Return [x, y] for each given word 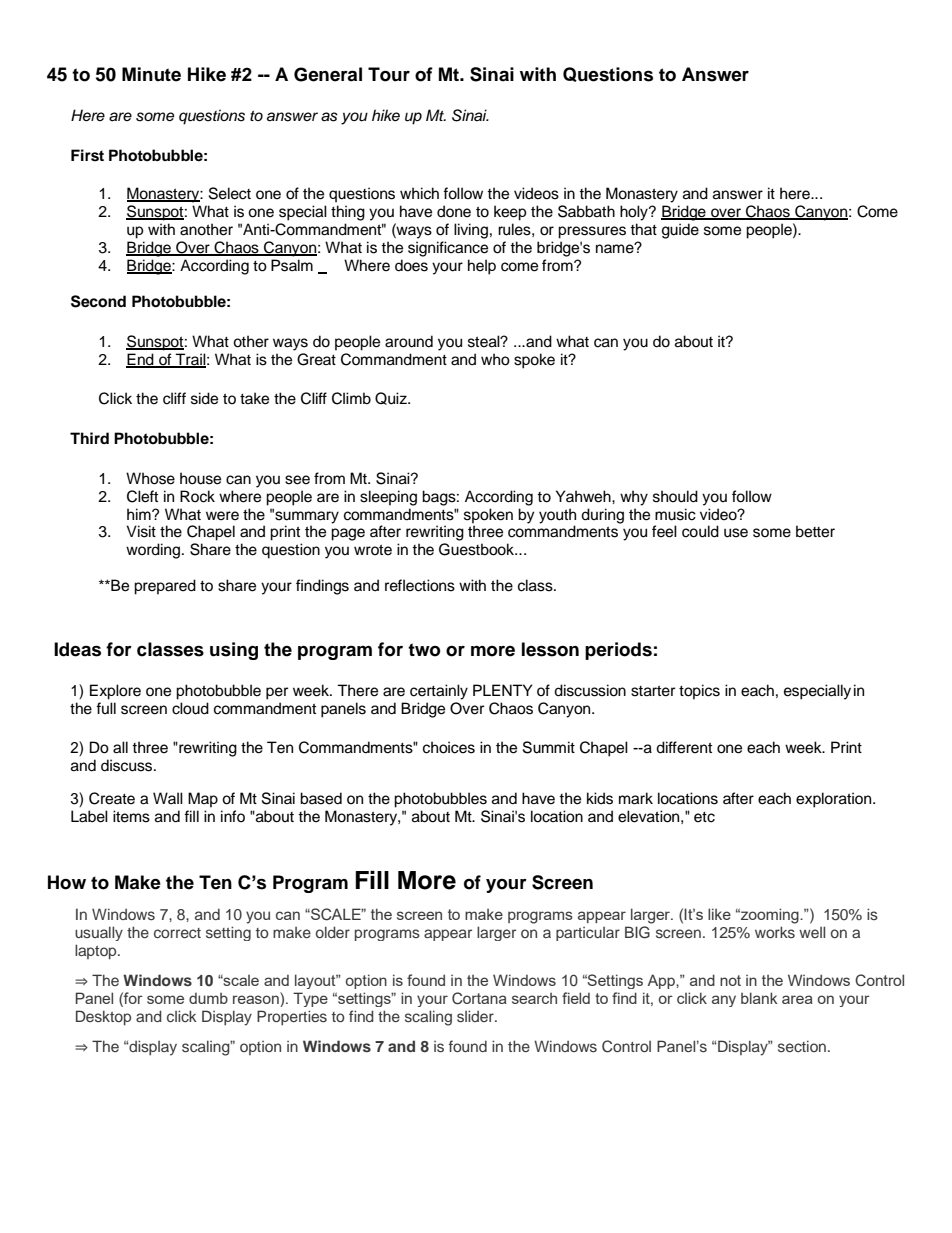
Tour [389, 74]
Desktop [103, 1018]
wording [153, 551]
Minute [151, 74]
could [700, 531]
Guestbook [478, 549]
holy [635, 213]
